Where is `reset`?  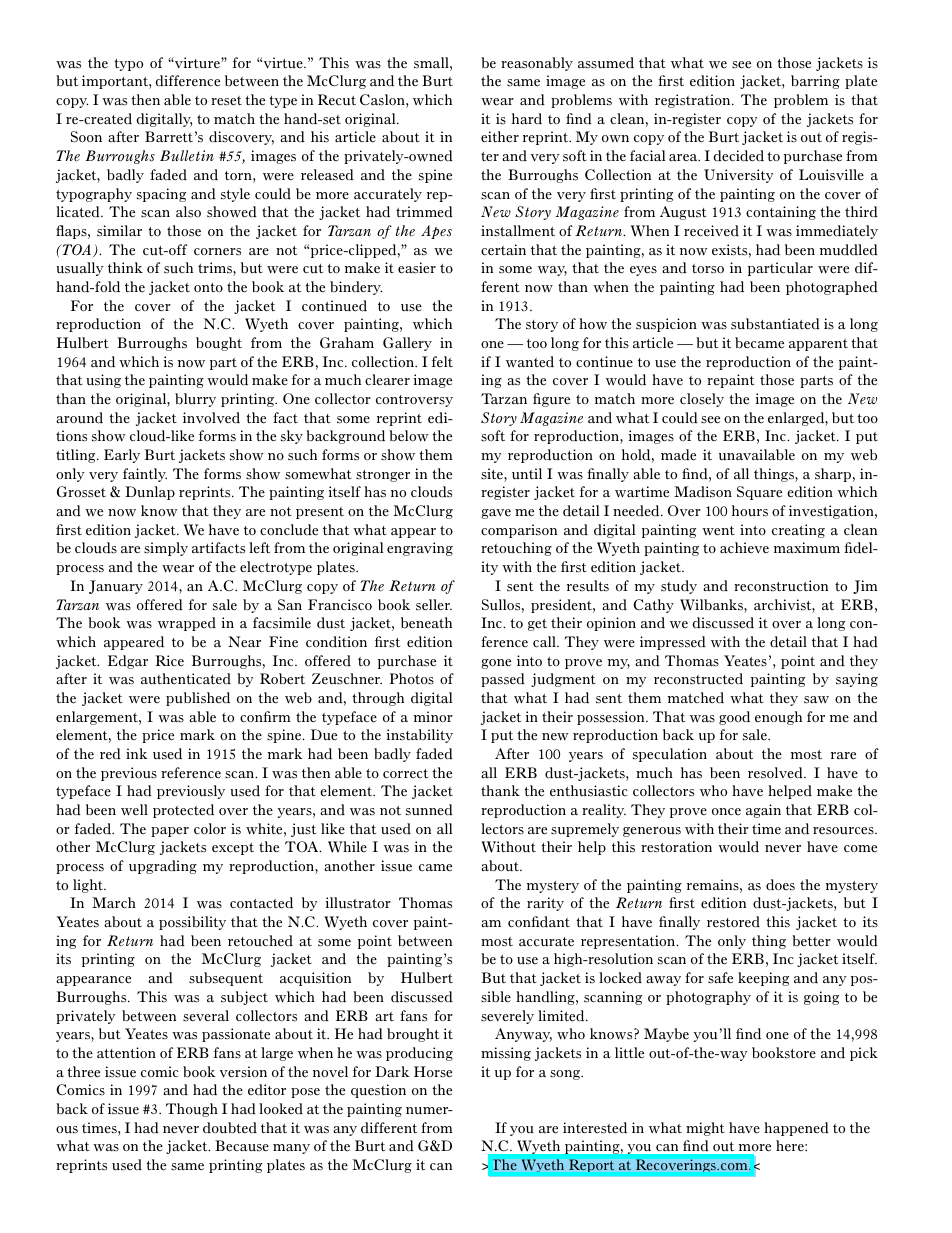 reset is located at coordinates (226, 101).
